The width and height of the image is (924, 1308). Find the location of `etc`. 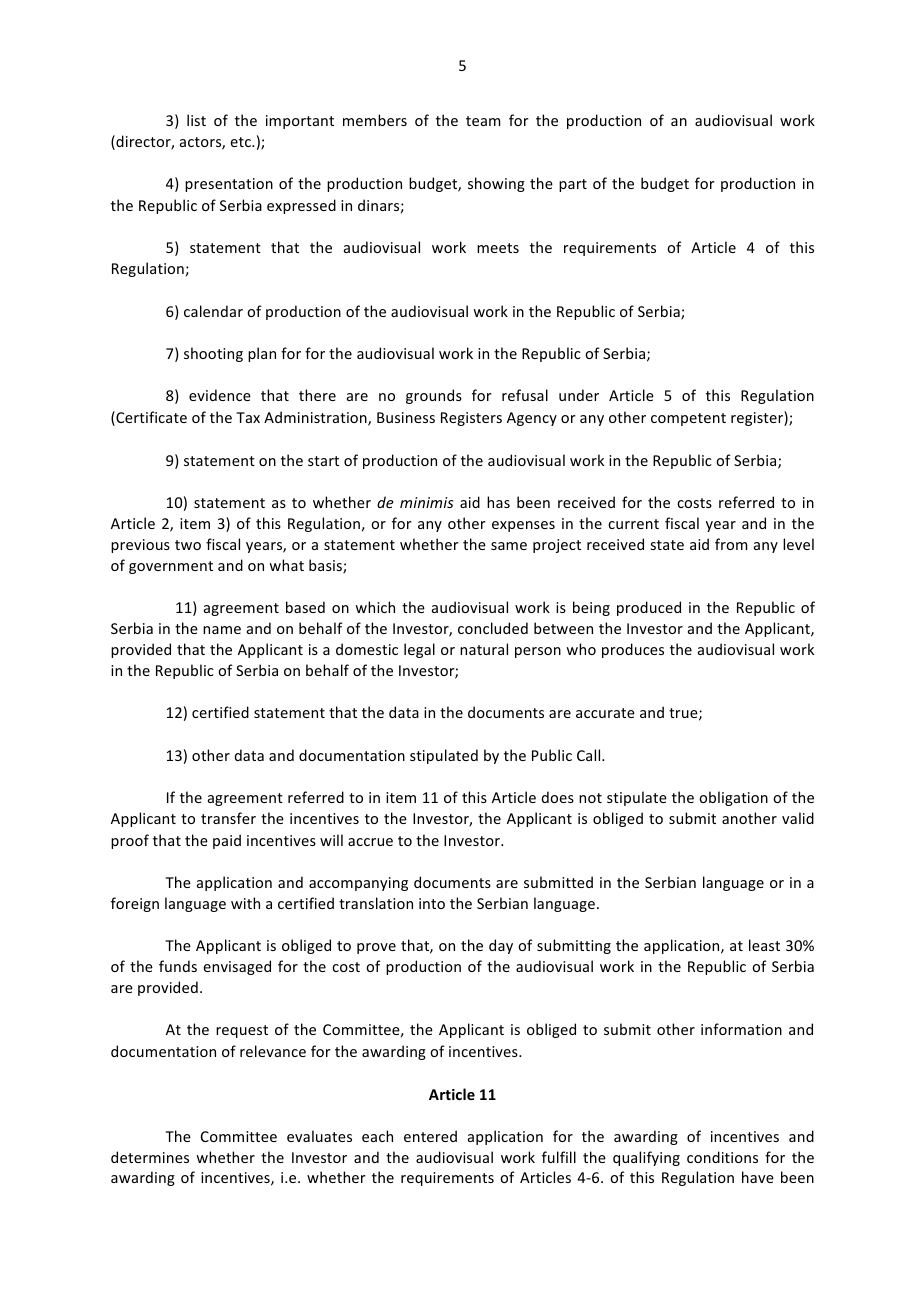

etc is located at coordinates (241, 142).
